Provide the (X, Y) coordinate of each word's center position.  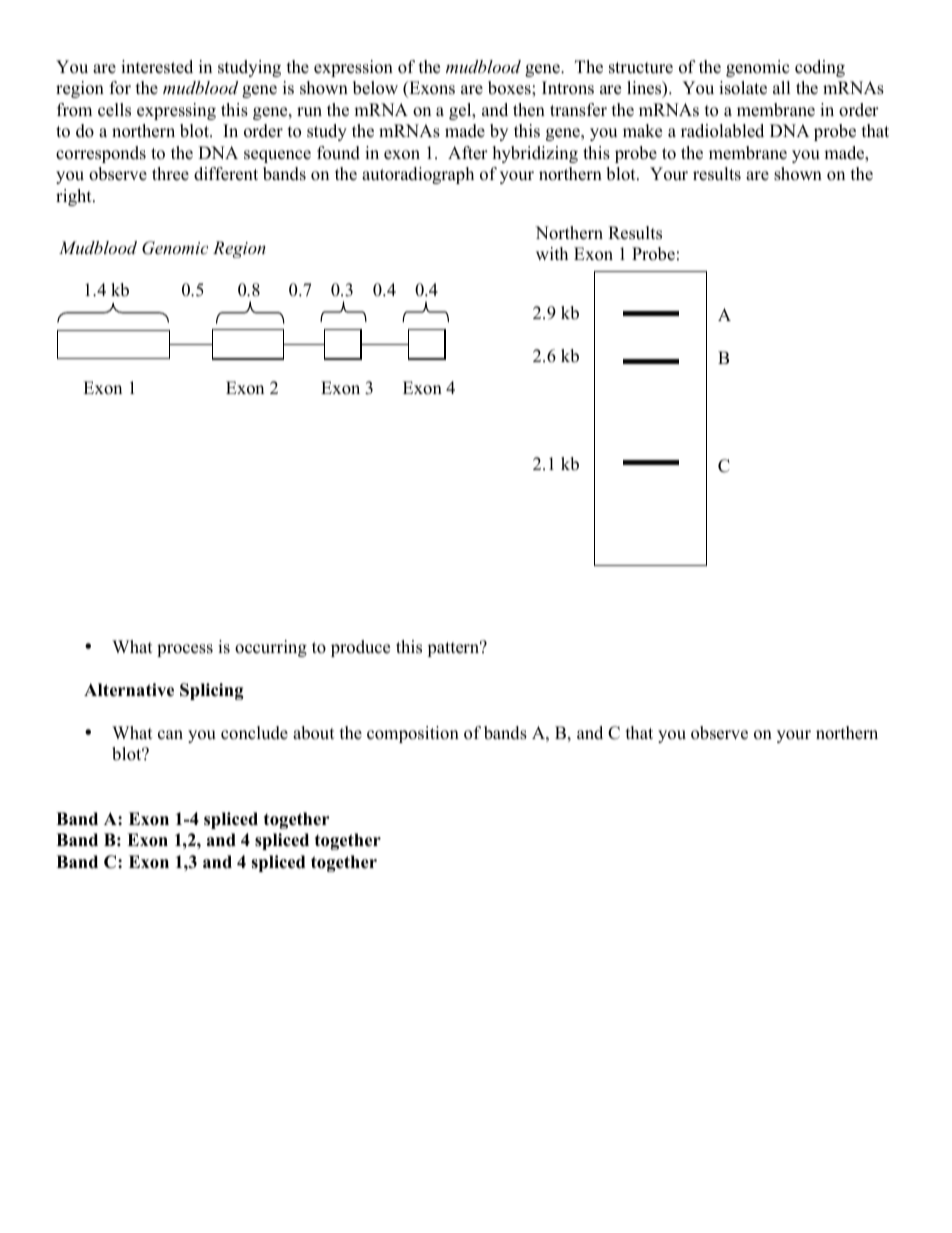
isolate (743, 88)
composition (413, 734)
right (75, 197)
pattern (454, 648)
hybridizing (535, 154)
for (120, 88)
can (170, 735)
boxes (510, 88)
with (552, 253)
